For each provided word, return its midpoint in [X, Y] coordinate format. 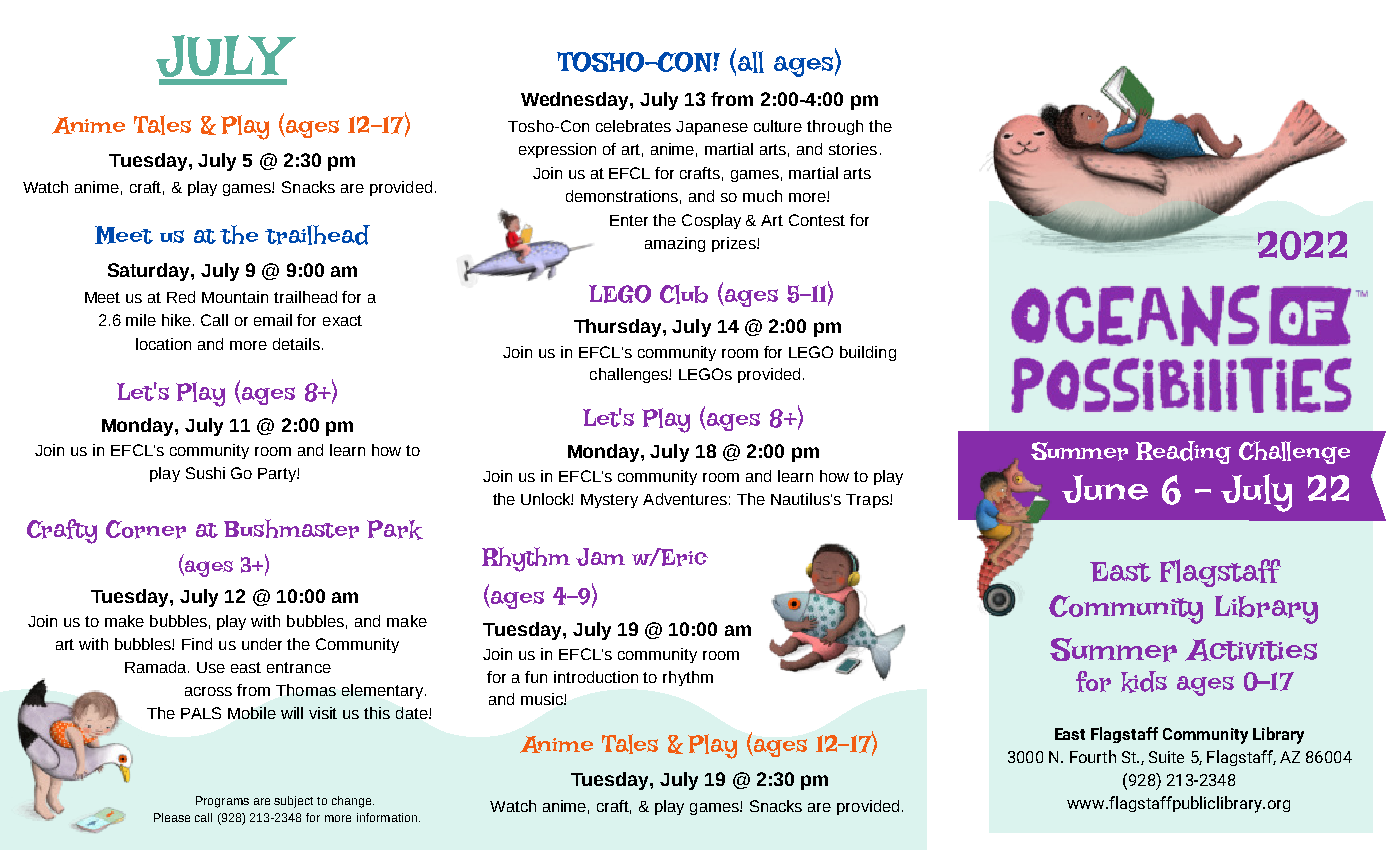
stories [853, 149]
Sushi [205, 473]
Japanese [712, 128]
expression [557, 150]
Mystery [609, 501]
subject [293, 802]
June [1105, 489]
